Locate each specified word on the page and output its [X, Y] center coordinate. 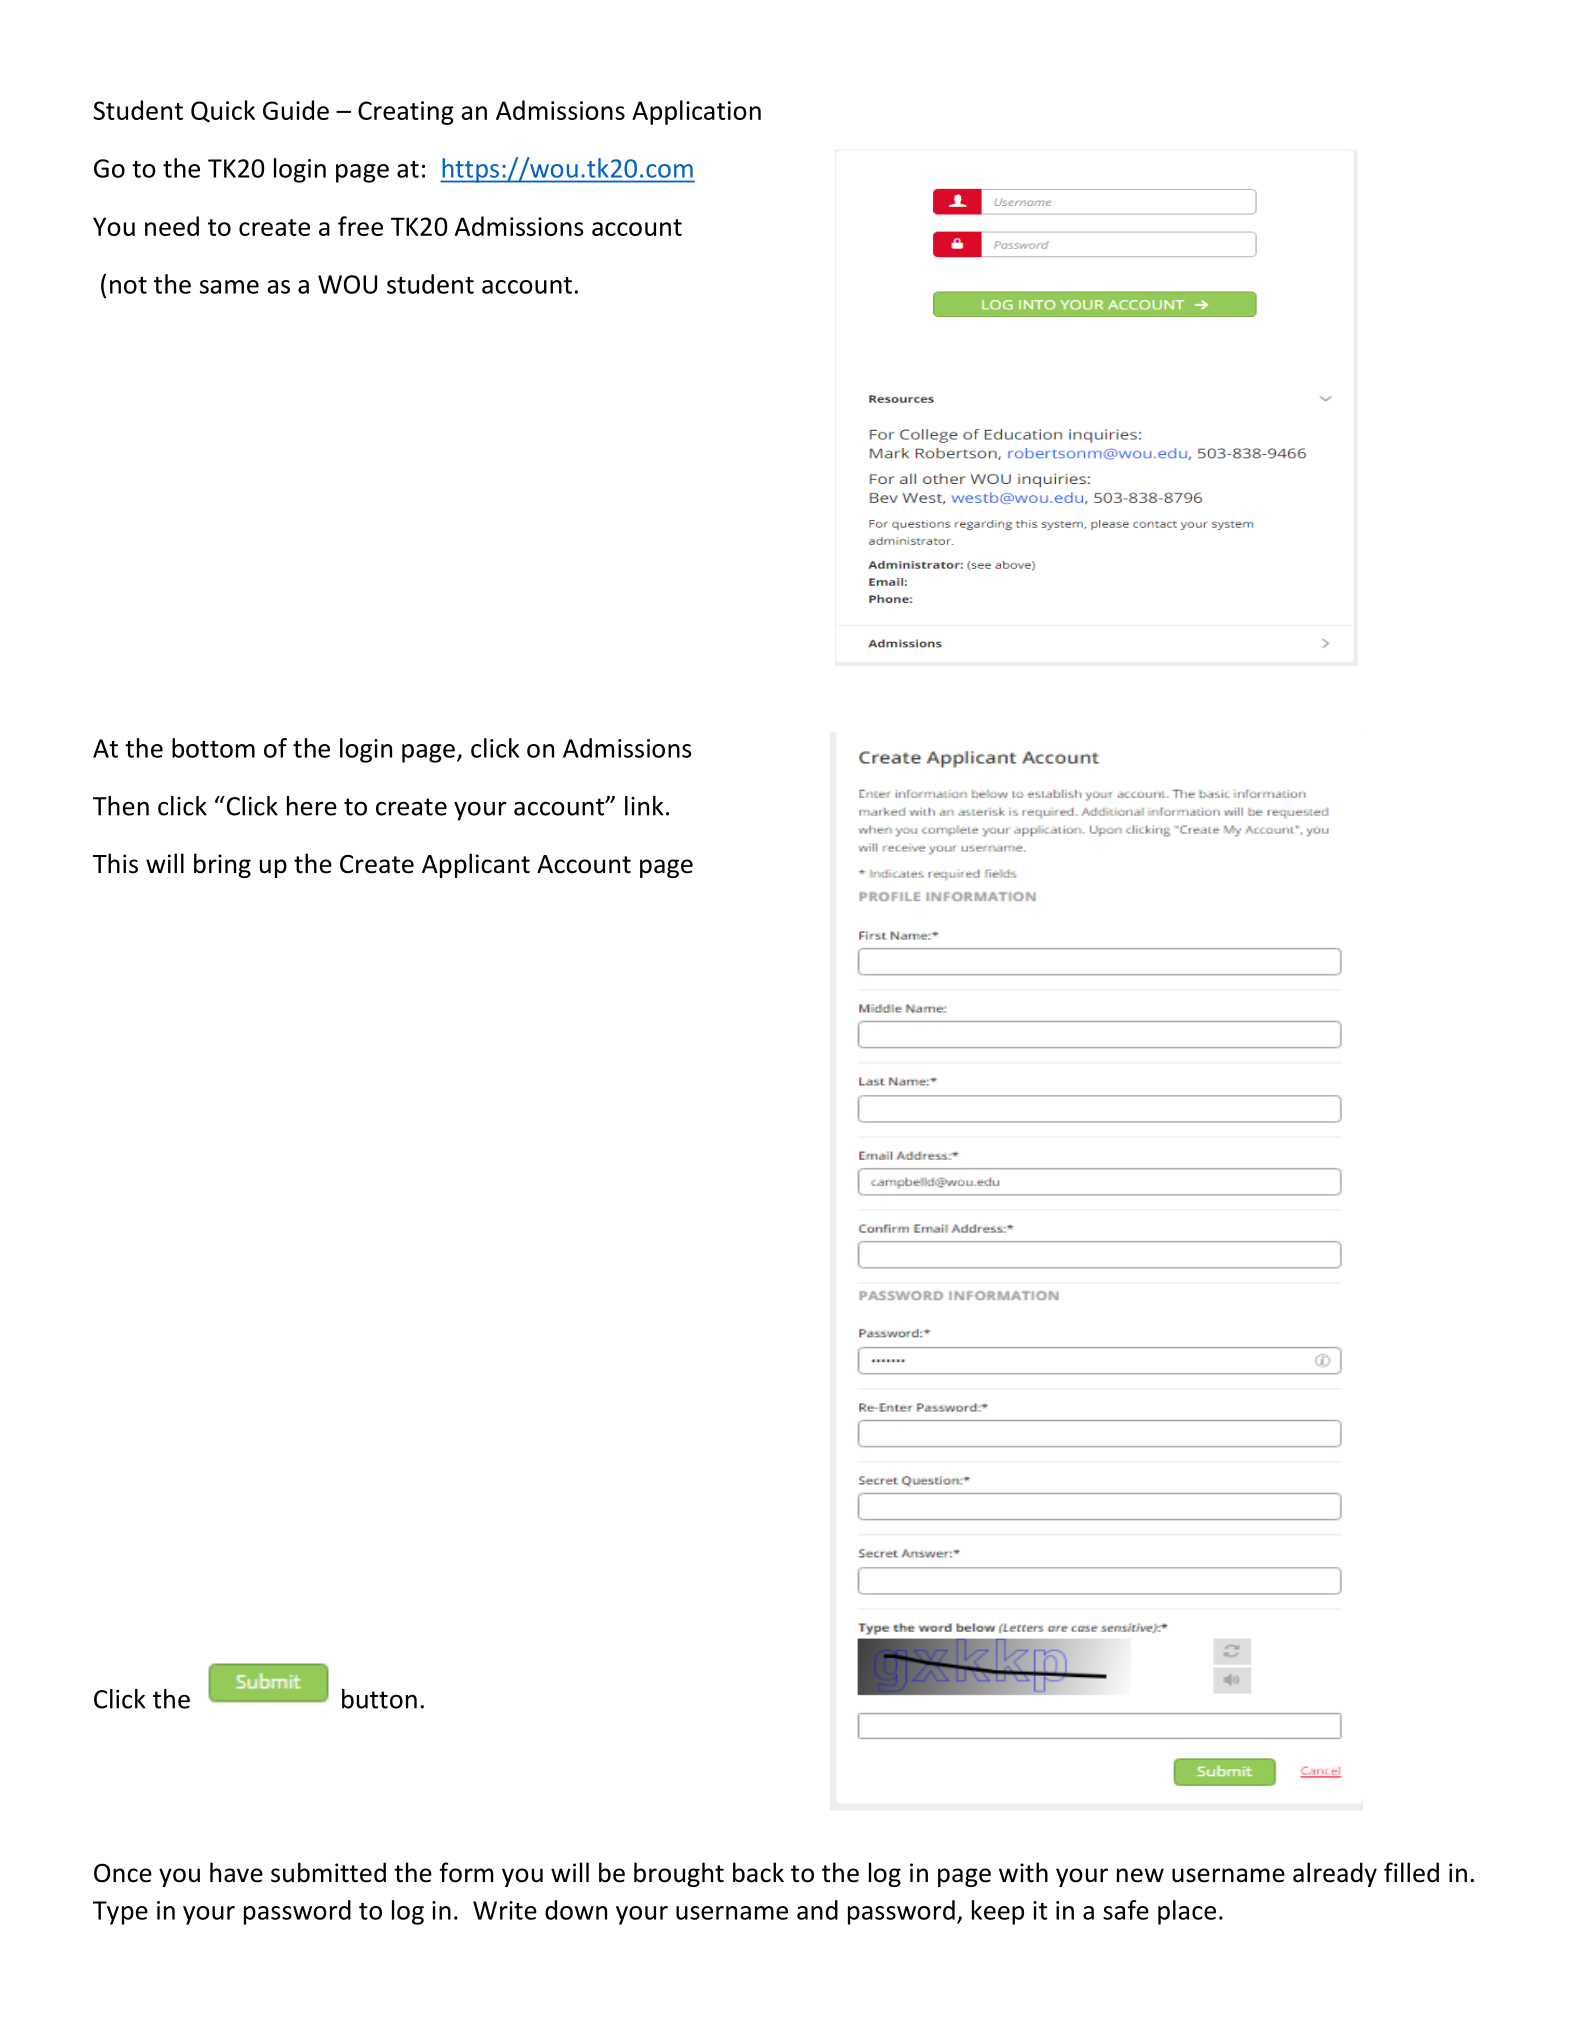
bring [222, 865]
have [236, 1872]
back [758, 1872]
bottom [213, 748]
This [115, 863]
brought [679, 1874]
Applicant [476, 865]
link [644, 806]
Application [696, 112]
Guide [296, 110]
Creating [406, 113]
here [312, 806]
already [1335, 1874]
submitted [328, 1872]
